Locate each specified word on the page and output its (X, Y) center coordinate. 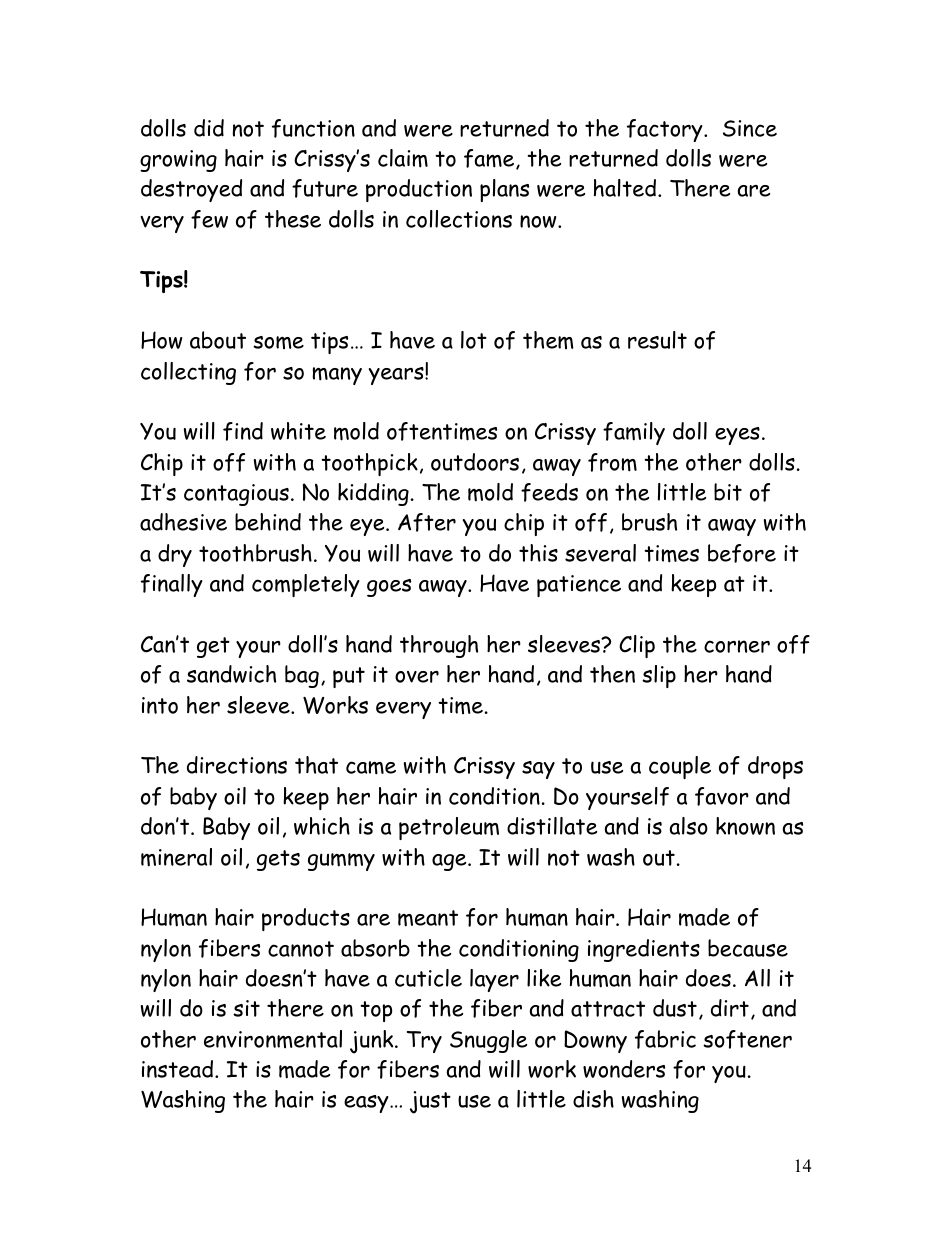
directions (237, 765)
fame (490, 159)
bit (728, 492)
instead (179, 1069)
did (209, 128)
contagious (236, 495)
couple (680, 767)
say (538, 770)
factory (666, 130)
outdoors (475, 462)
